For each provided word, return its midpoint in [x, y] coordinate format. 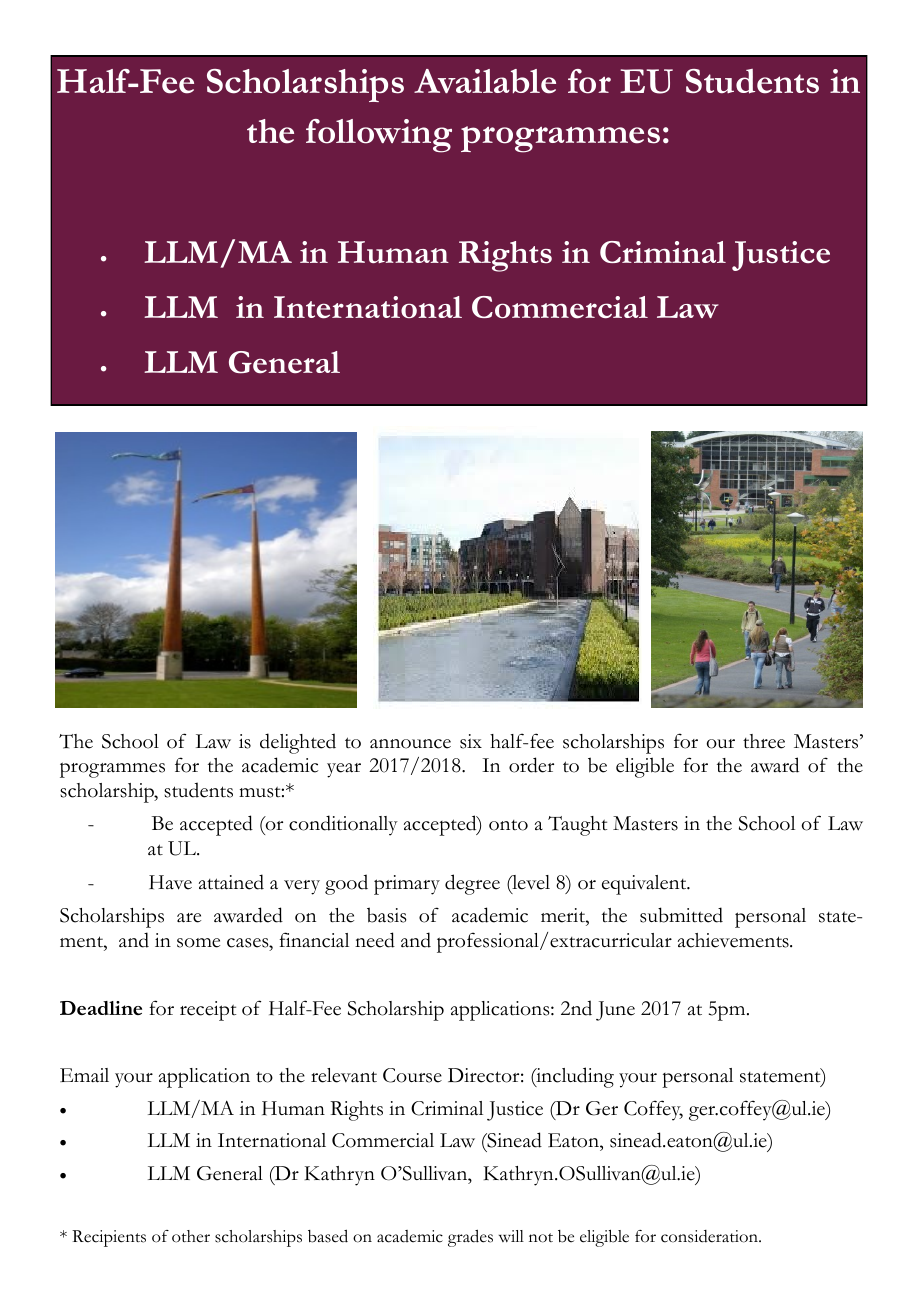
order [531, 765]
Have [170, 882]
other [191, 1236]
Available [485, 81]
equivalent [645, 885]
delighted [298, 743]
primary [407, 885]
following [379, 136]
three [764, 741]
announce [410, 744]
